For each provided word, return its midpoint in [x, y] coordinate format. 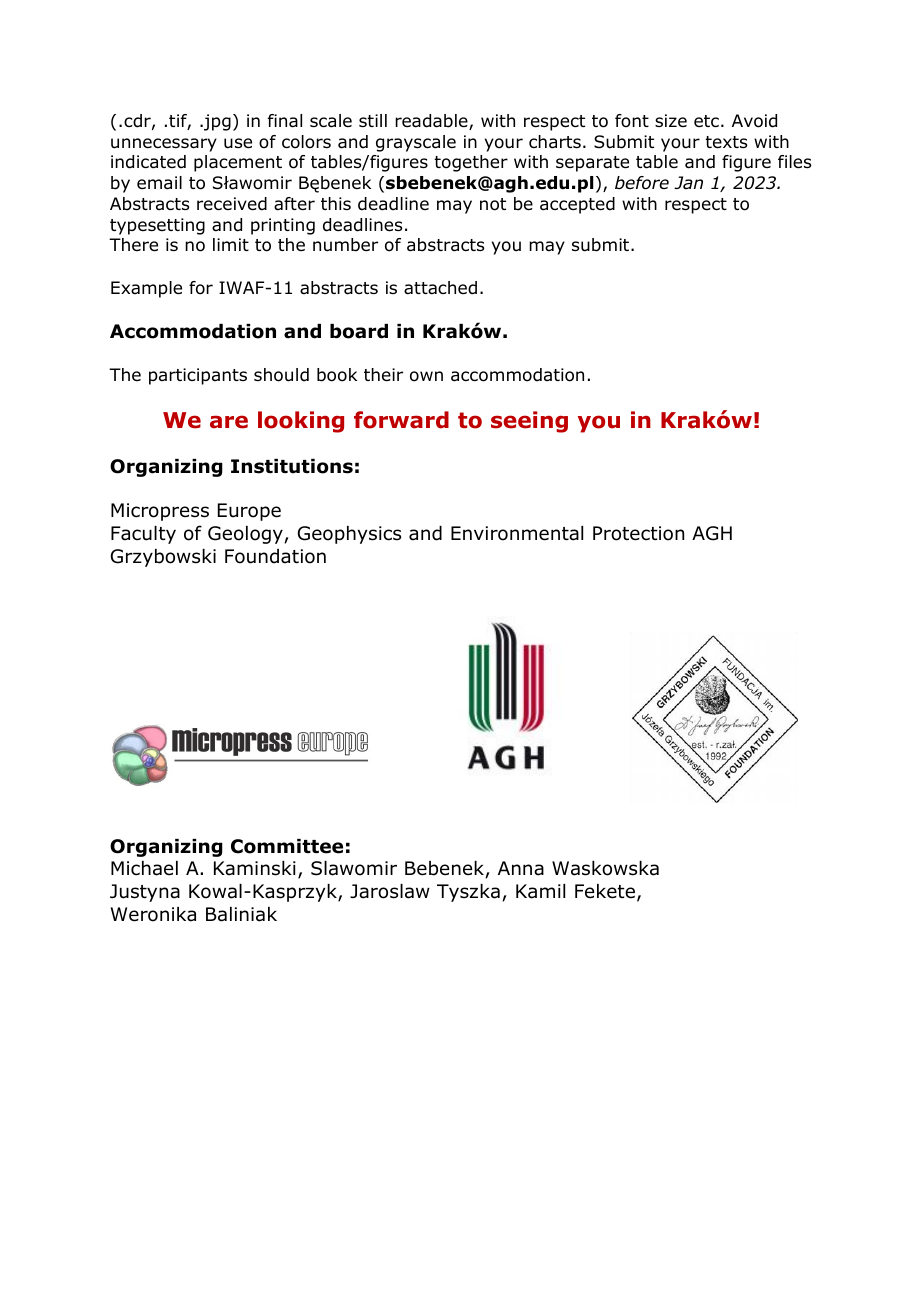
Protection [638, 533]
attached [440, 288]
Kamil [540, 891]
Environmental [517, 533]
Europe [249, 512]
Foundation [275, 556]
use [238, 143]
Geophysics [349, 535]
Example [146, 289]
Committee [287, 846]
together [471, 163]
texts [726, 142]
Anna [521, 868]
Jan [688, 183]
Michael [144, 868]
